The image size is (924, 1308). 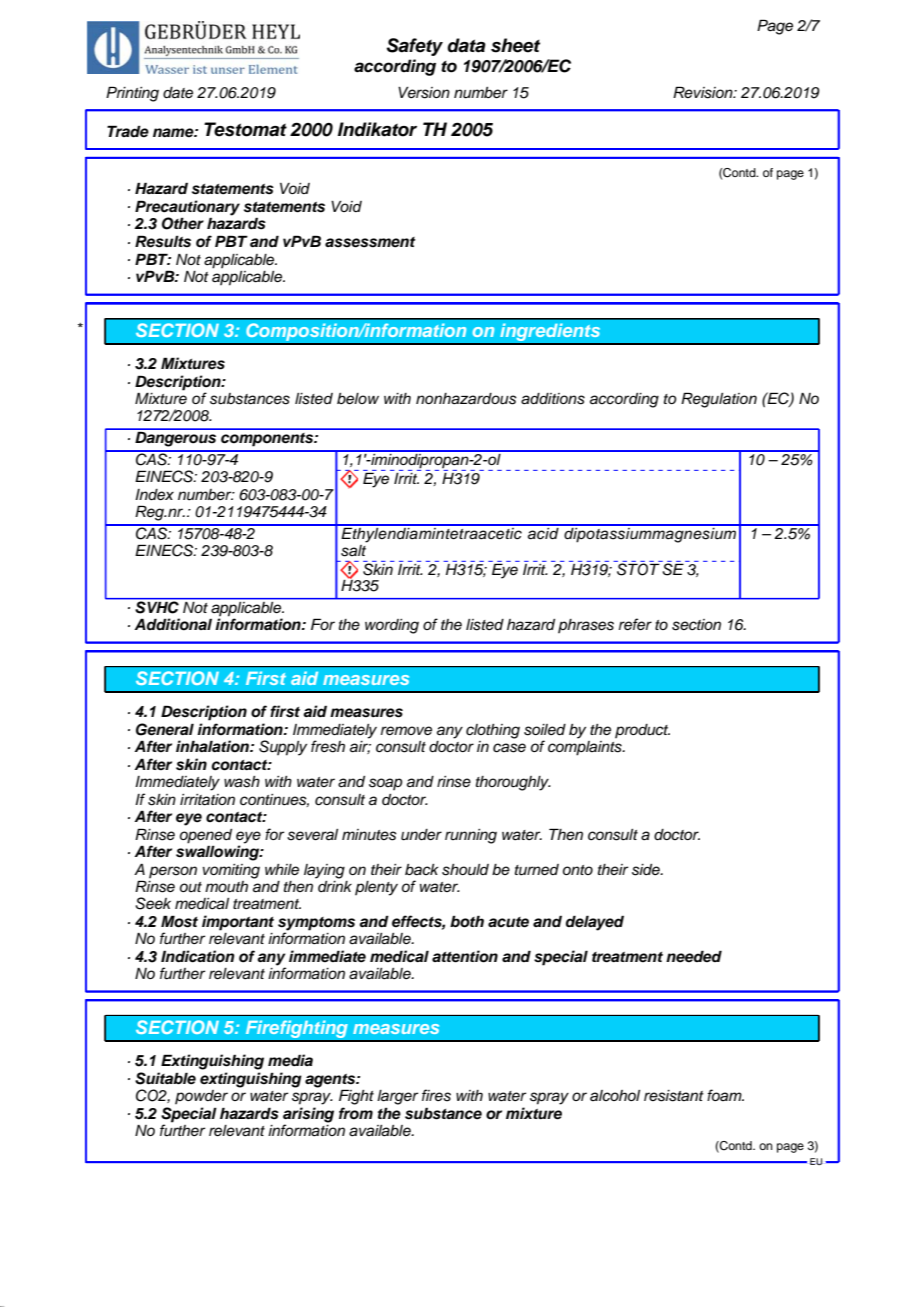 What do you see at coordinates (635, 624) in the page?
I see `refer` at bounding box center [635, 624].
